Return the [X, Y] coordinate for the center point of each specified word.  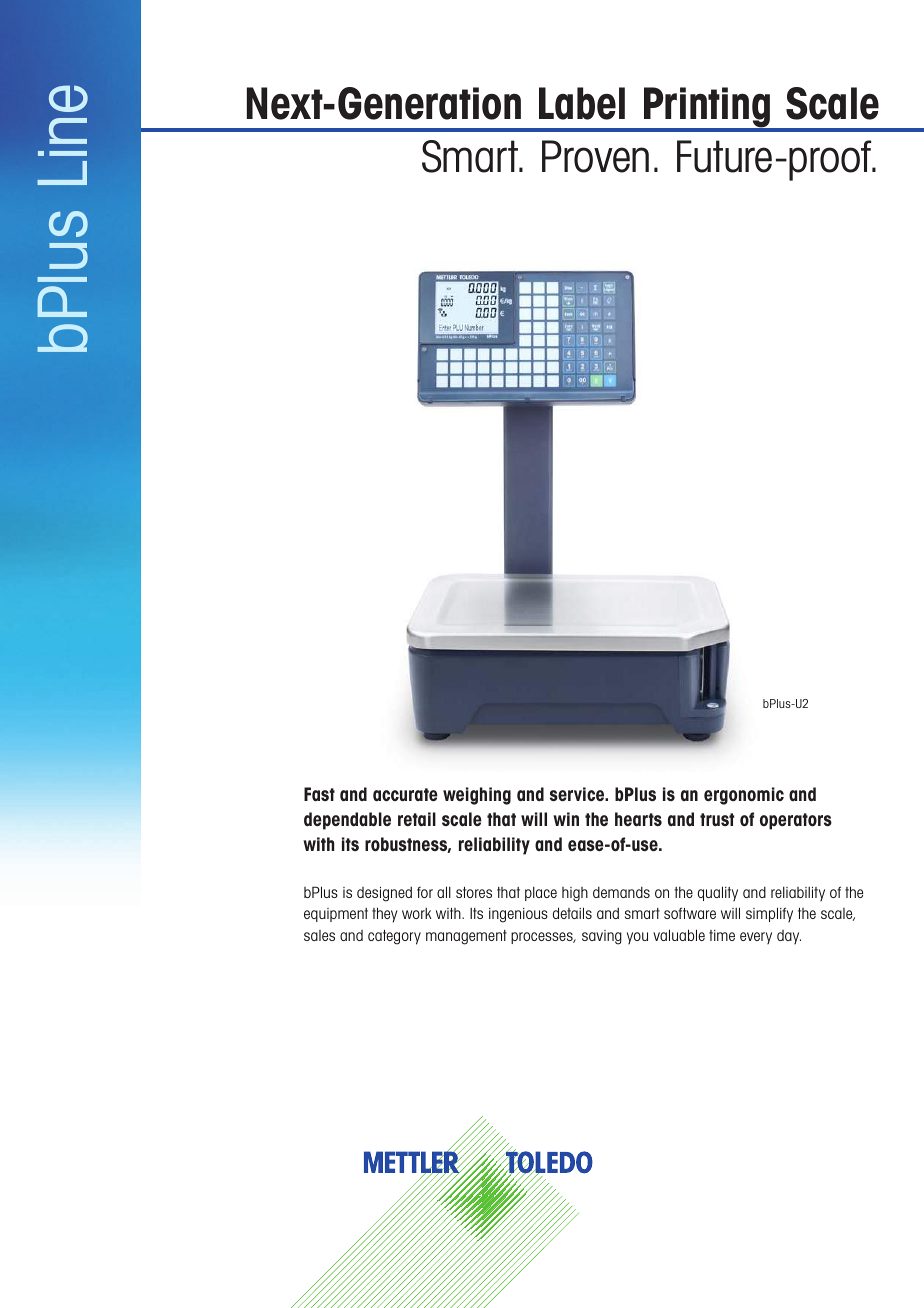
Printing [707, 109]
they [385, 915]
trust [717, 819]
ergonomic [744, 796]
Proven [595, 156]
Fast [319, 794]
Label [582, 103]
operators [796, 821]
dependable [347, 821]
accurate [405, 794]
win [566, 819]
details [572, 913]
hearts [638, 819]
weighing [477, 796]
